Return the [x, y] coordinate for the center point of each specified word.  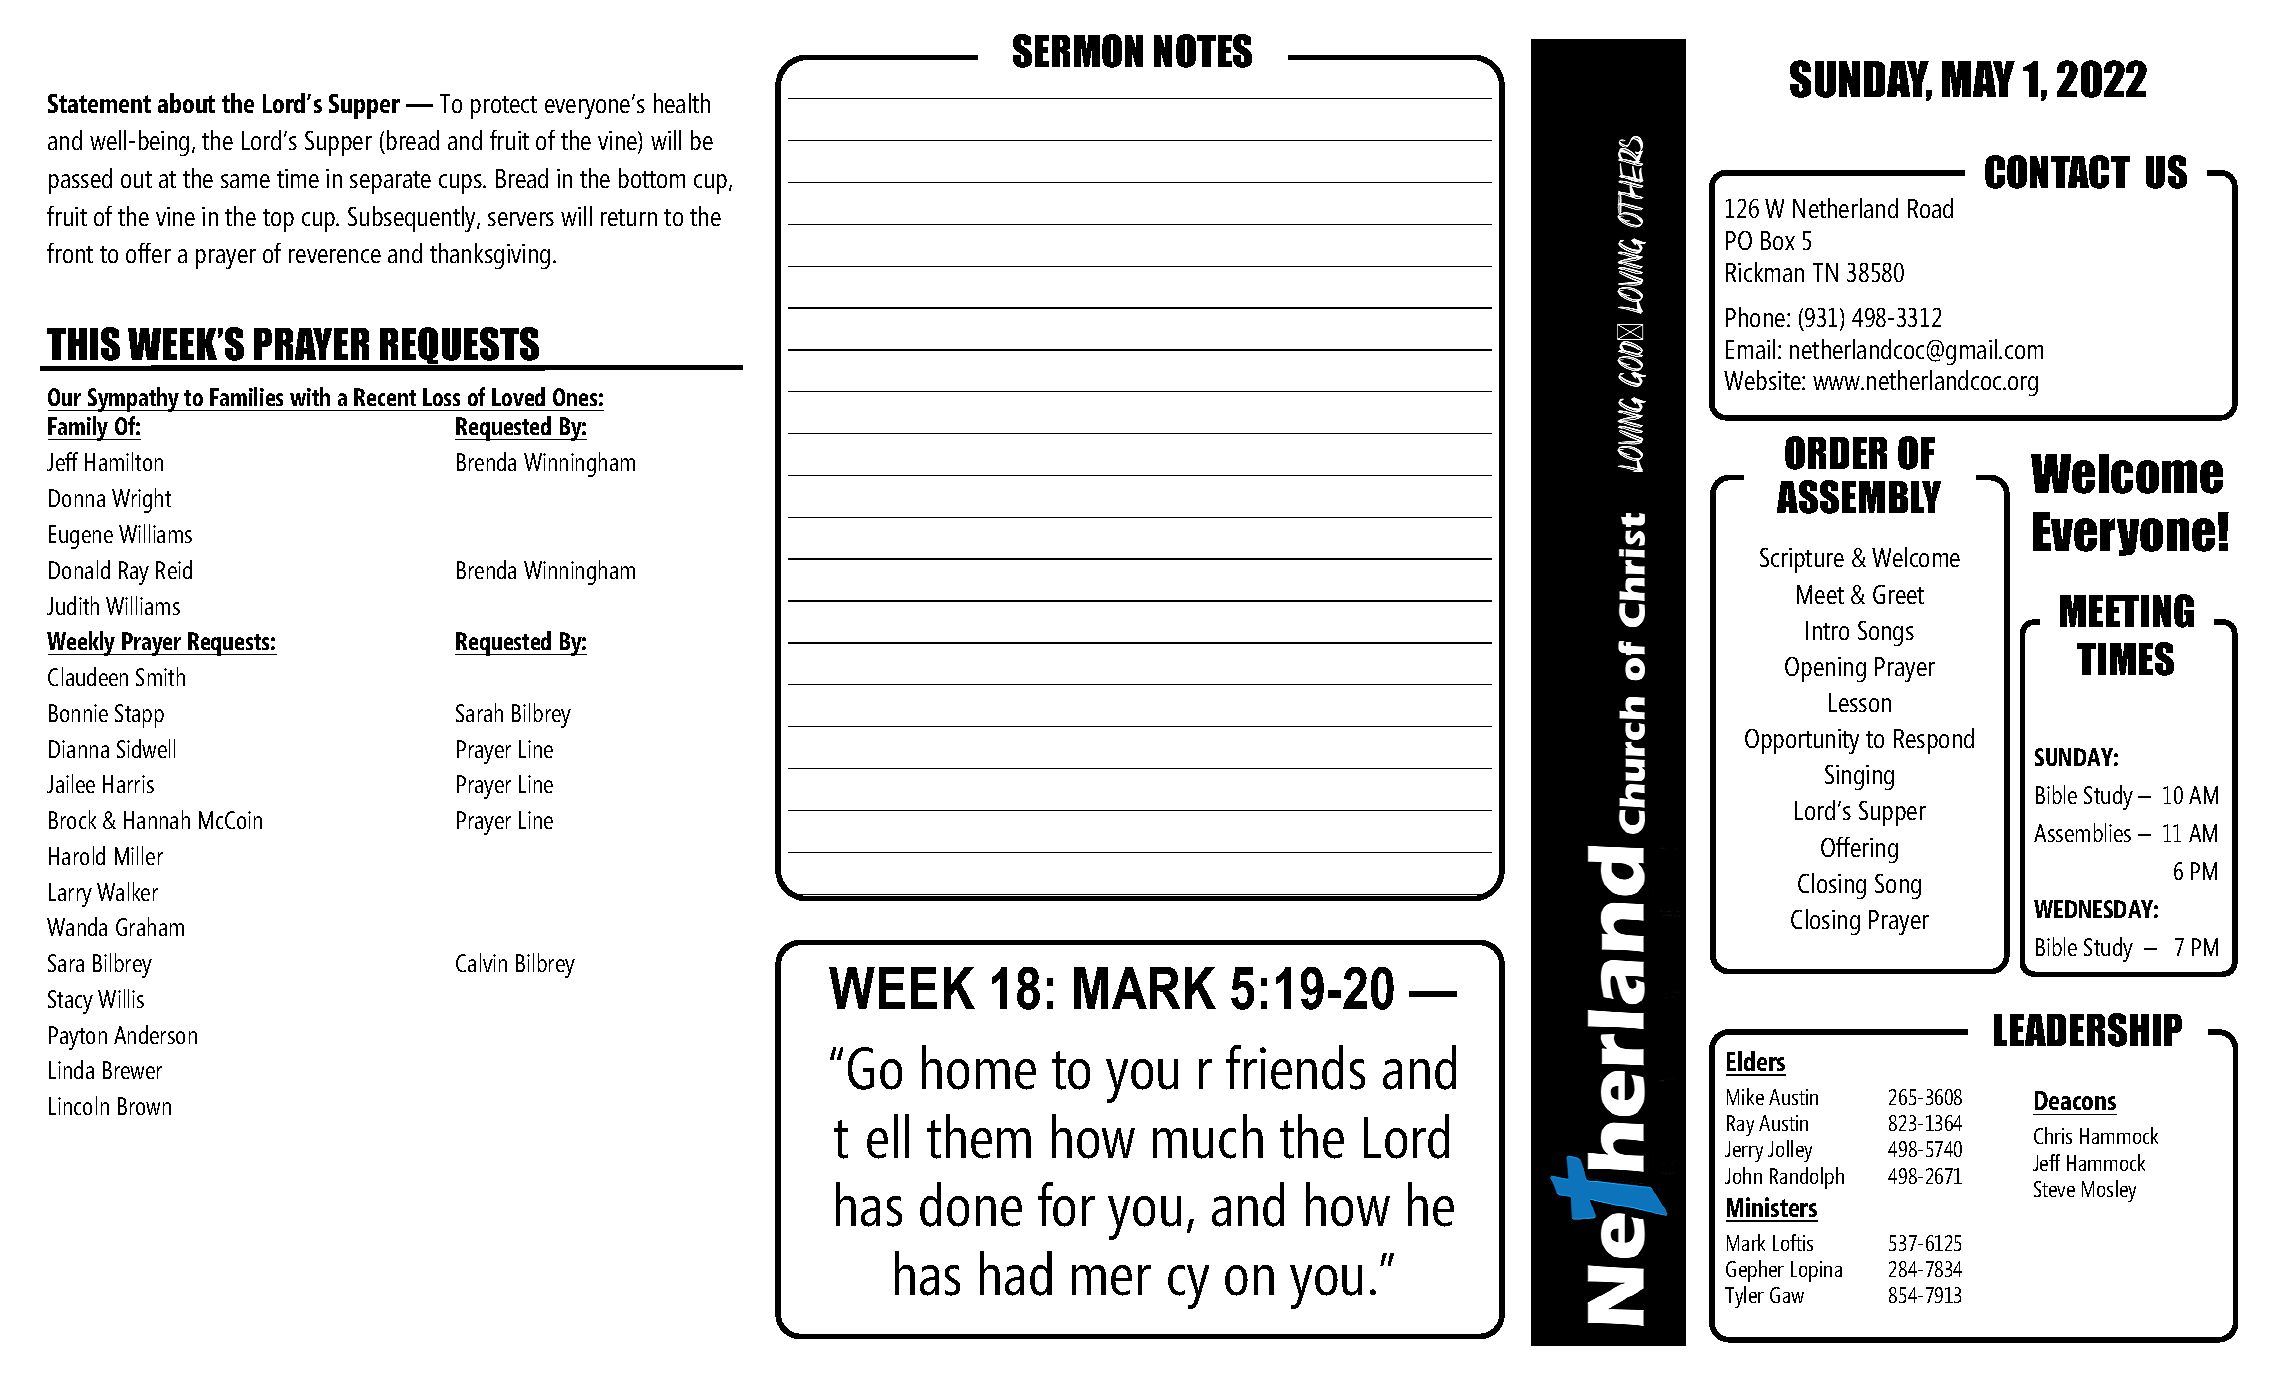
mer [1111, 1280]
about [186, 103]
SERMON [1078, 51]
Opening [1825, 669]
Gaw [1787, 1295]
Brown [144, 1106]
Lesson [1860, 702]
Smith [160, 676]
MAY [1978, 79]
